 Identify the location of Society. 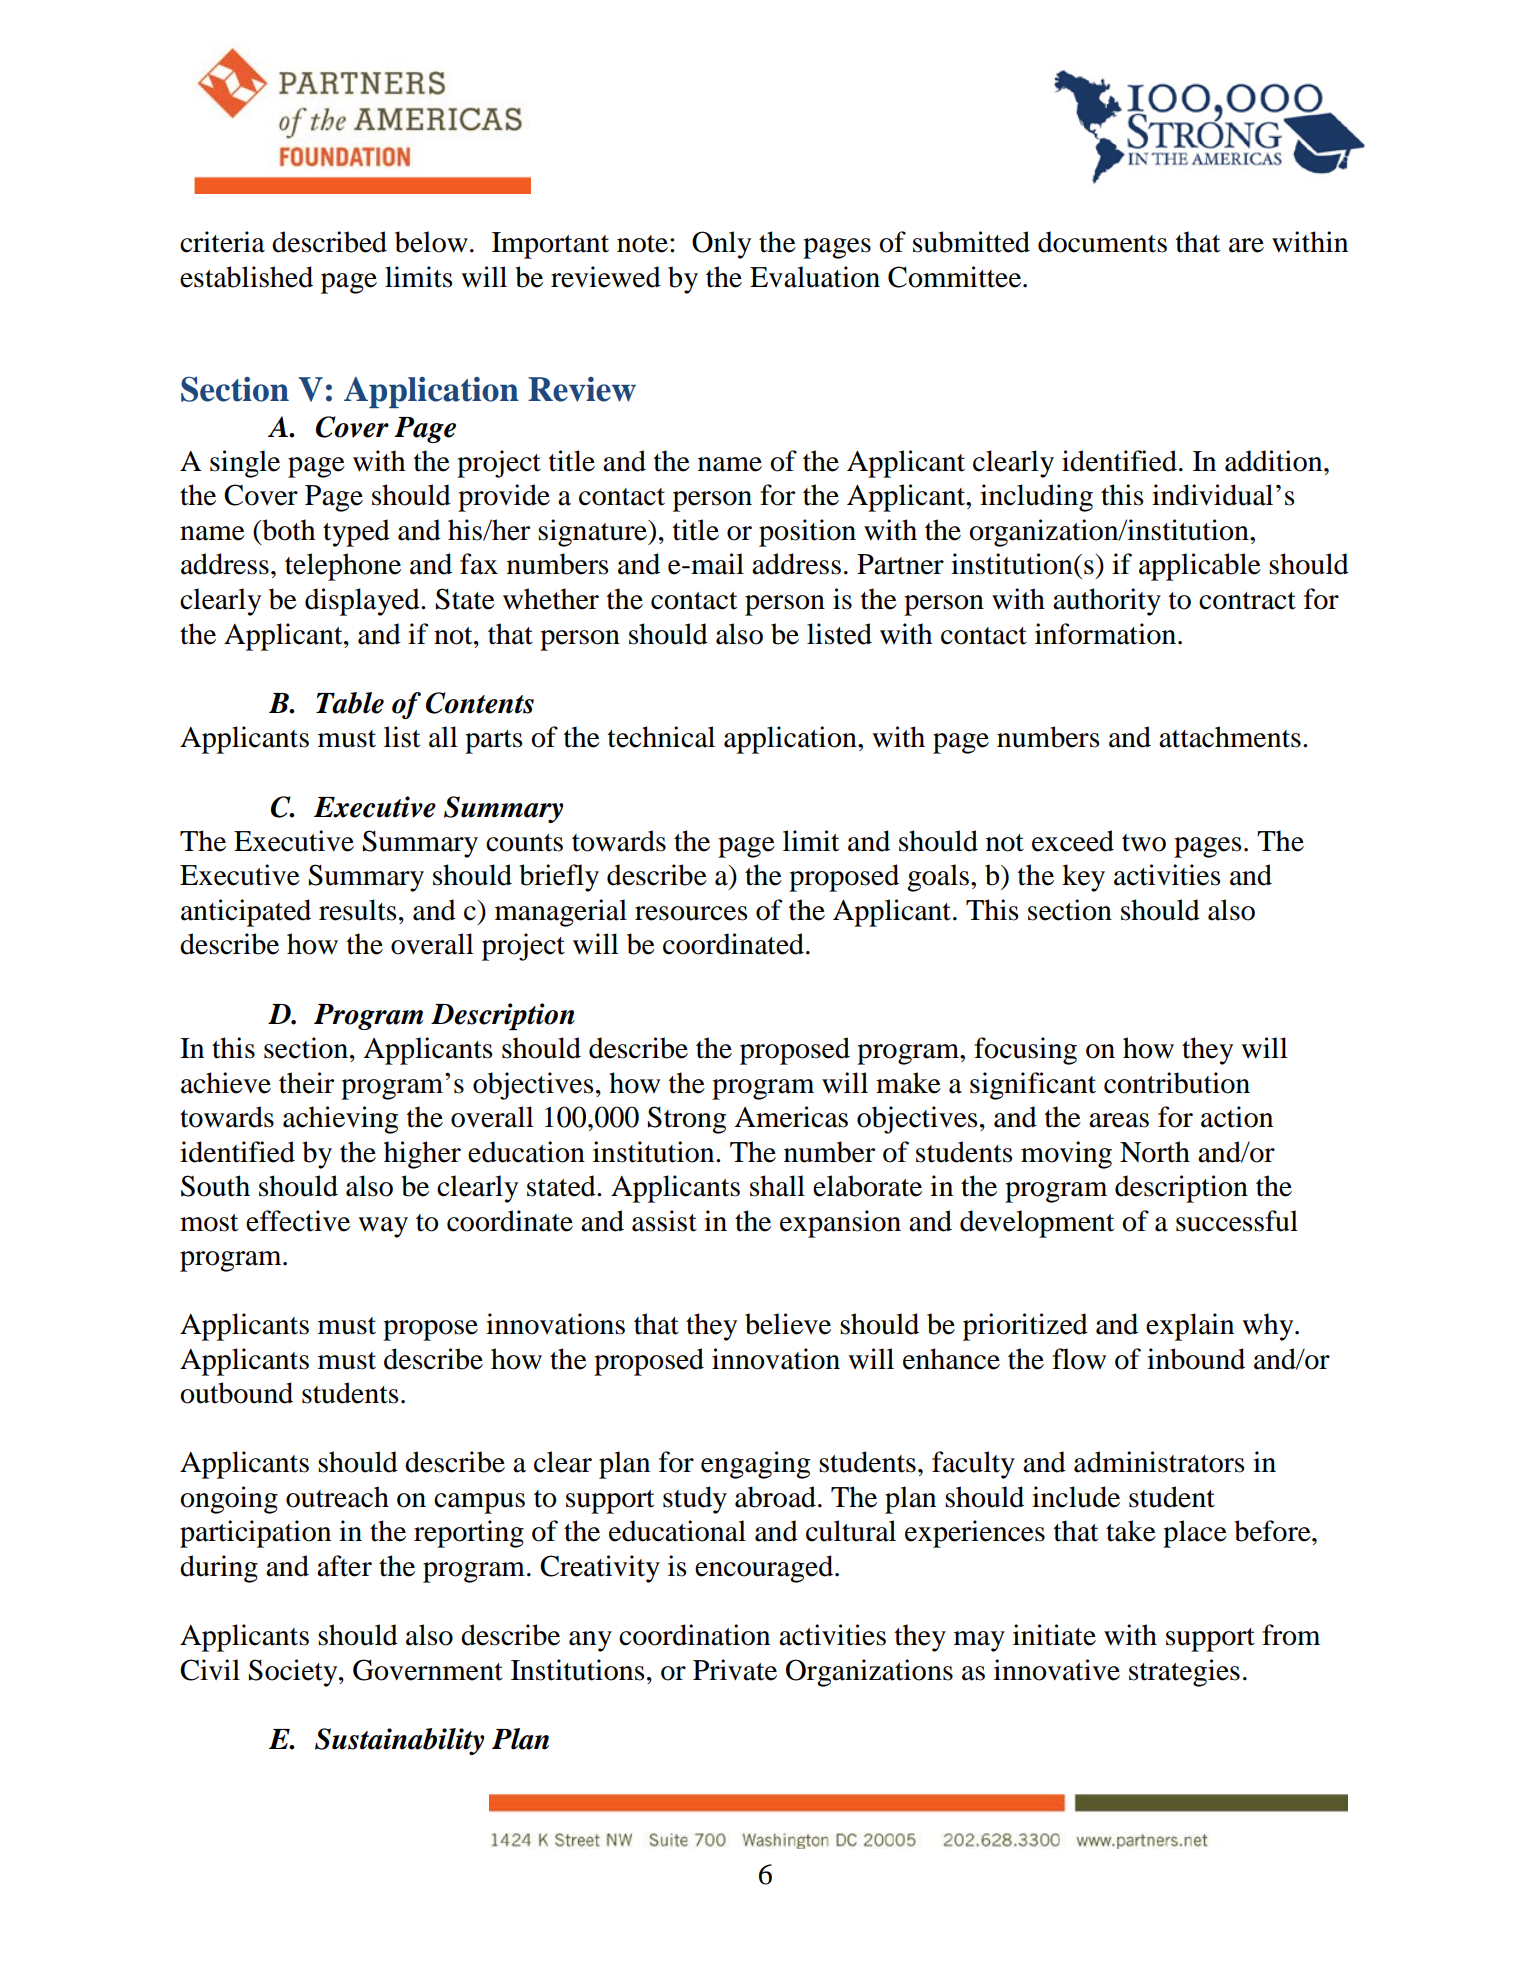
(294, 1673).
